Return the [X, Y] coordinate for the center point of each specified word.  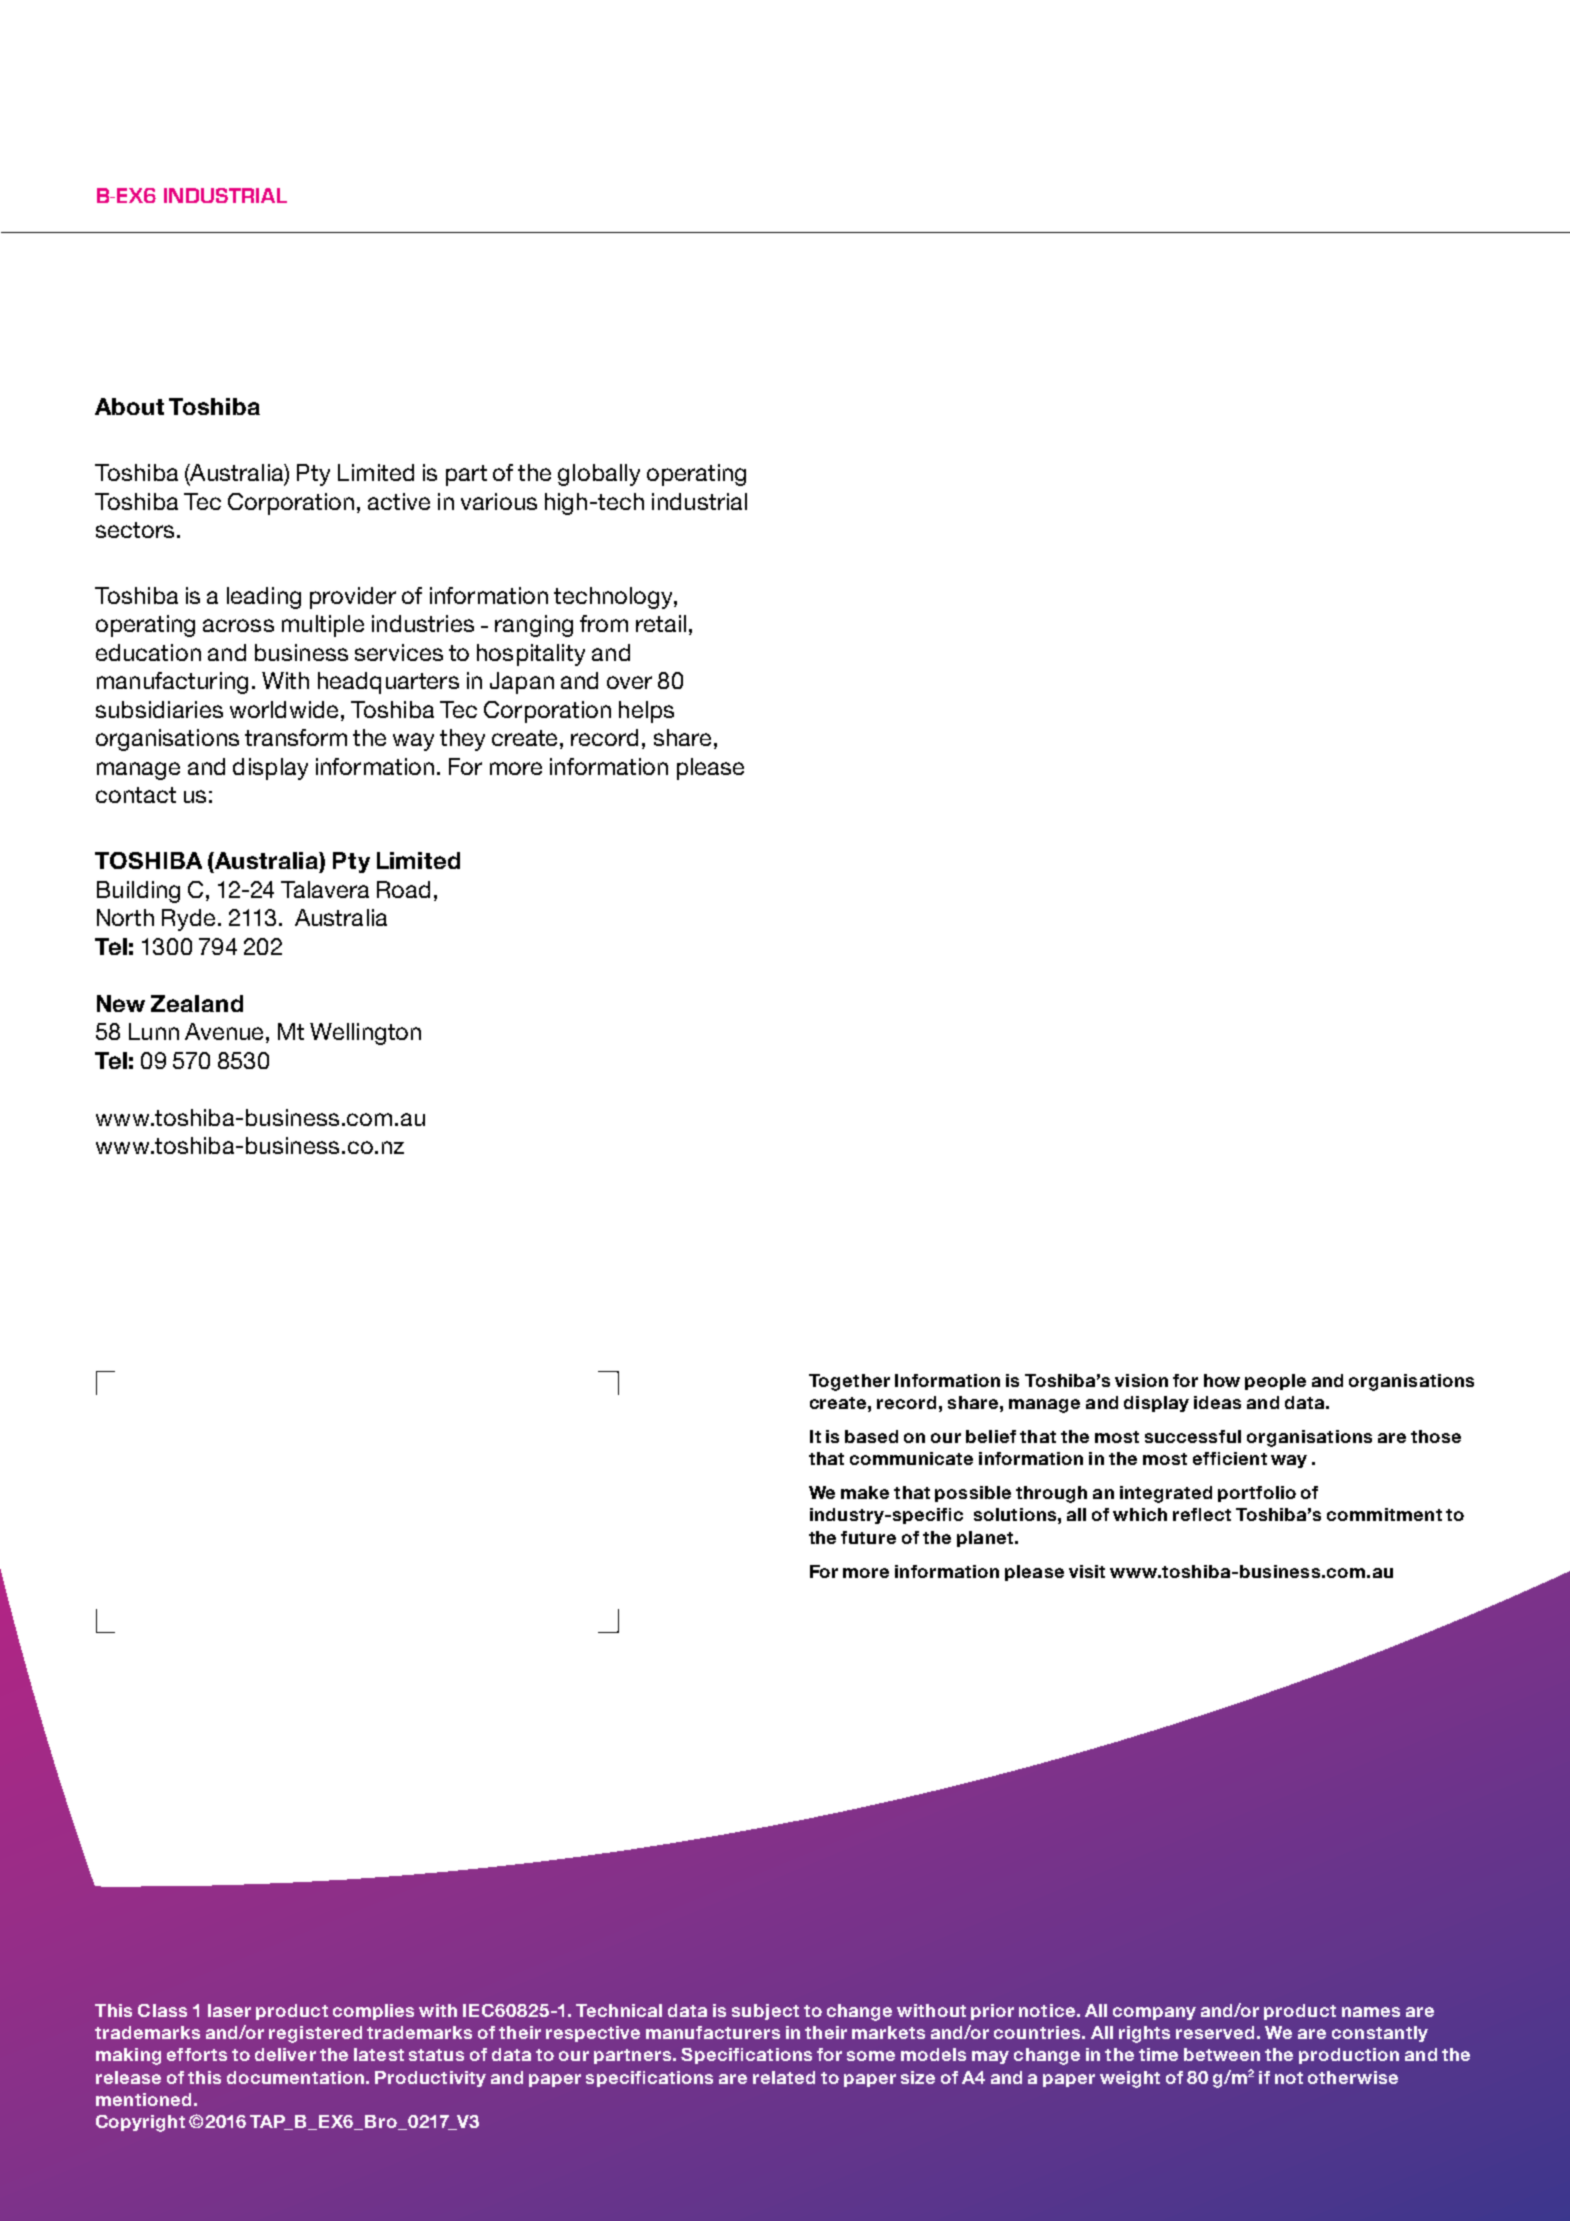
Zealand [197, 1003]
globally [599, 475]
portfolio [1257, 1494]
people [1275, 1382]
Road [403, 889]
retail [661, 623]
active [399, 501]
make [865, 1492]
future [868, 1537]
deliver [285, 2054]
